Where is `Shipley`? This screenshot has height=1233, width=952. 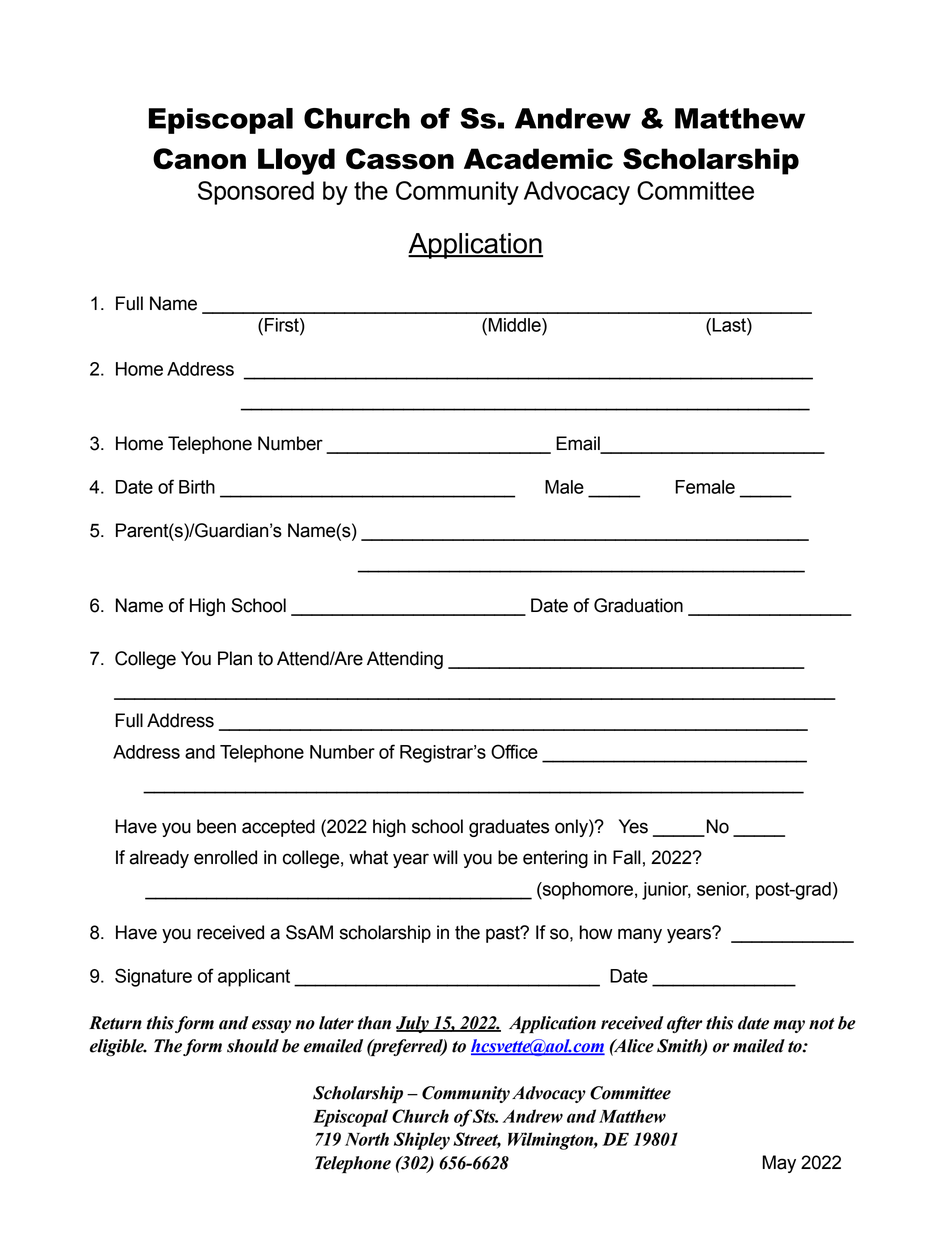 Shipley is located at coordinates (422, 1141).
